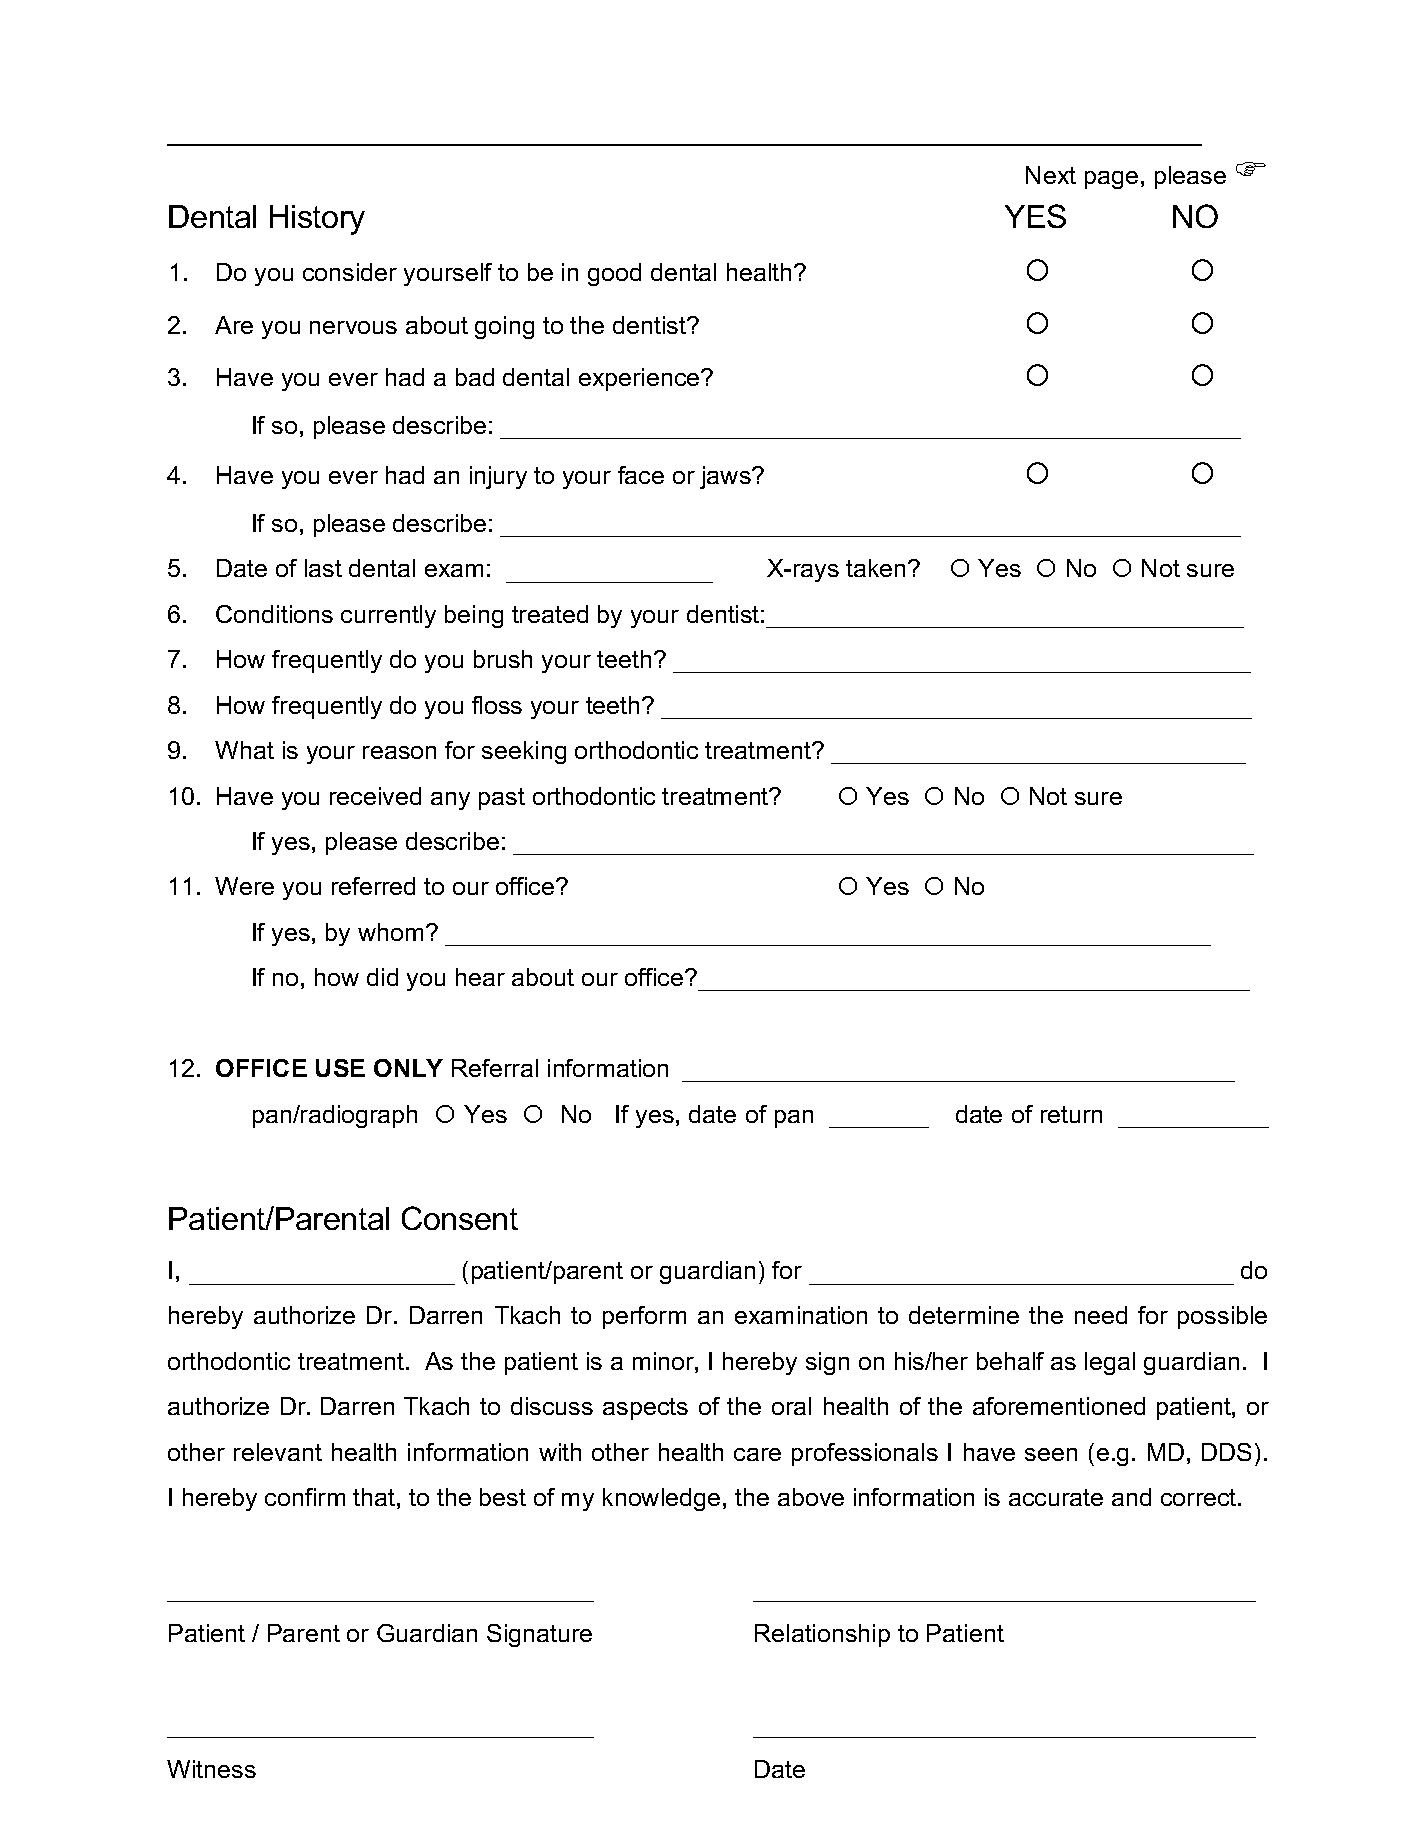 This page has height=1841, width=1423. Describe the element at coordinates (877, 568) in the page. I see `taken` at that location.
